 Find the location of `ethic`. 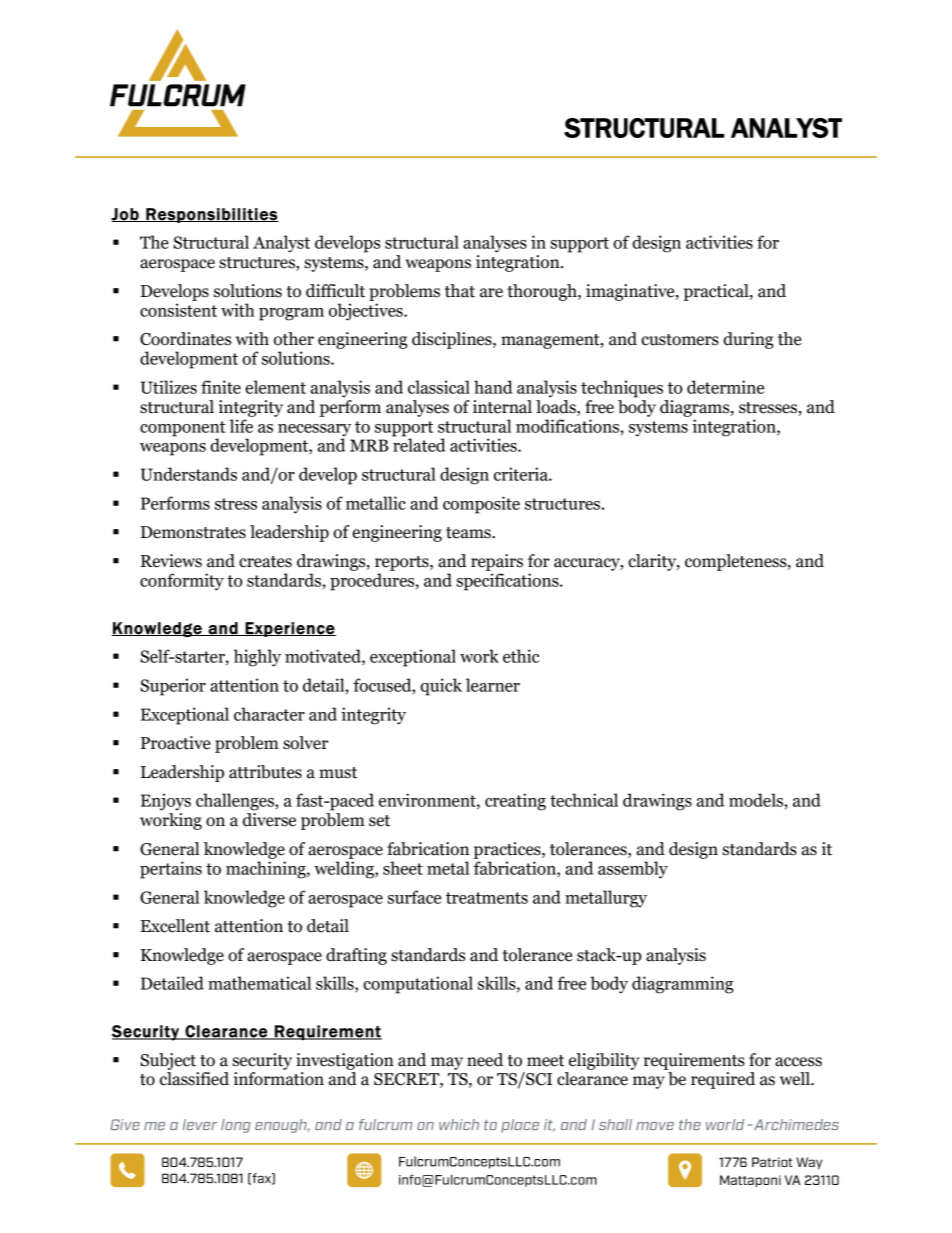

ethic is located at coordinates (521, 656).
